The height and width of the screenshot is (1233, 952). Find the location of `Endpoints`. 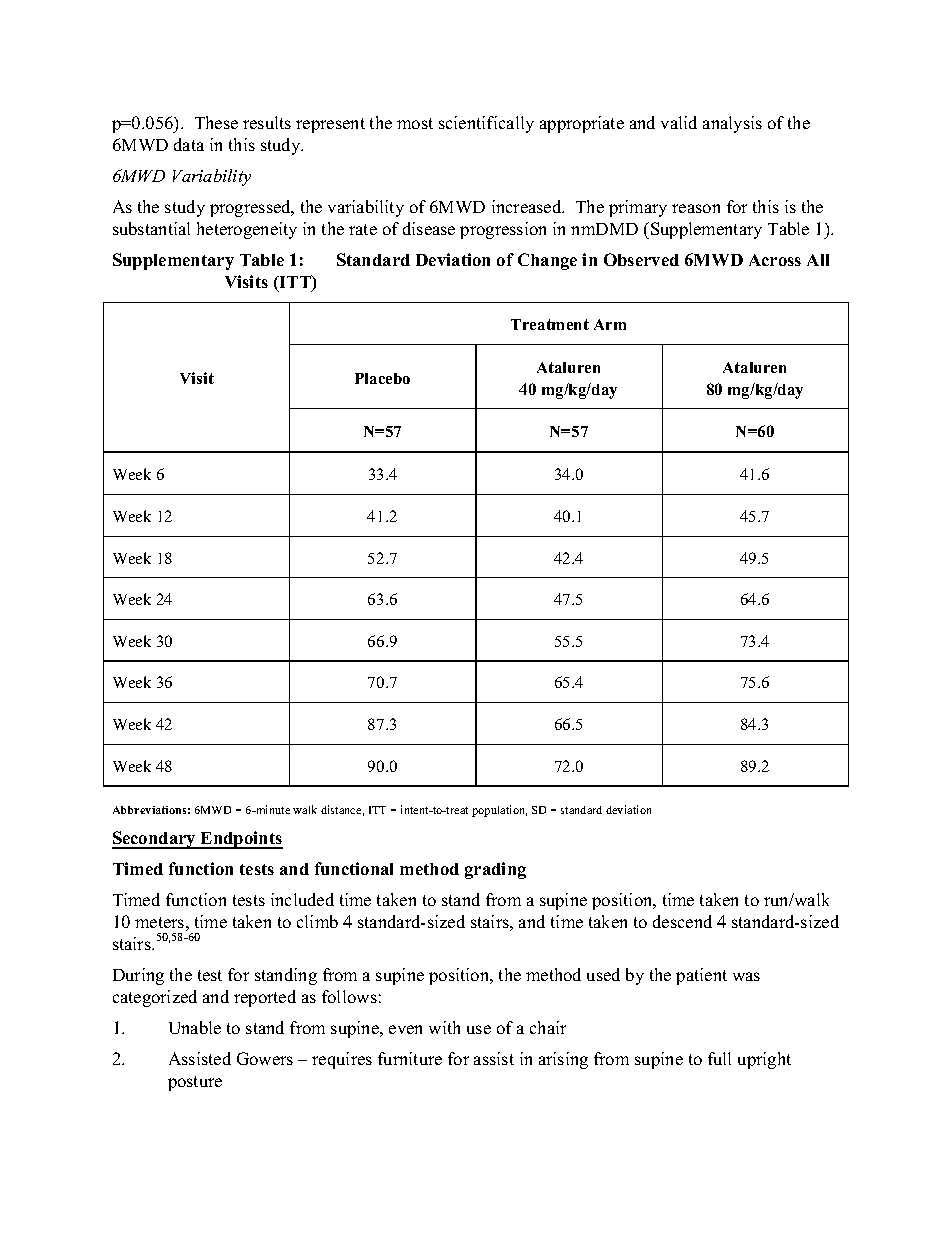

Endpoints is located at coordinates (241, 840).
